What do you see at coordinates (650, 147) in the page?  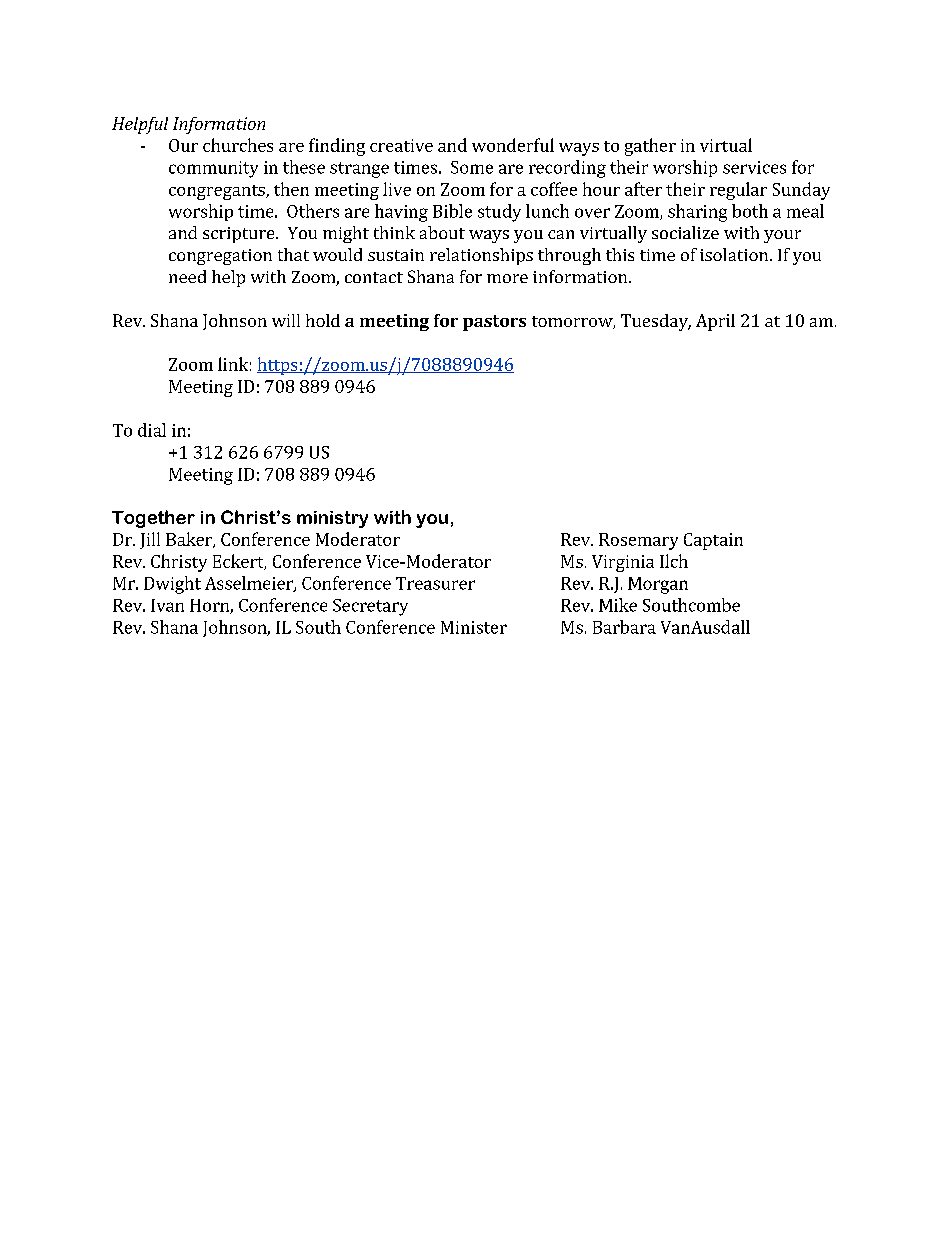 I see `gather` at bounding box center [650, 147].
